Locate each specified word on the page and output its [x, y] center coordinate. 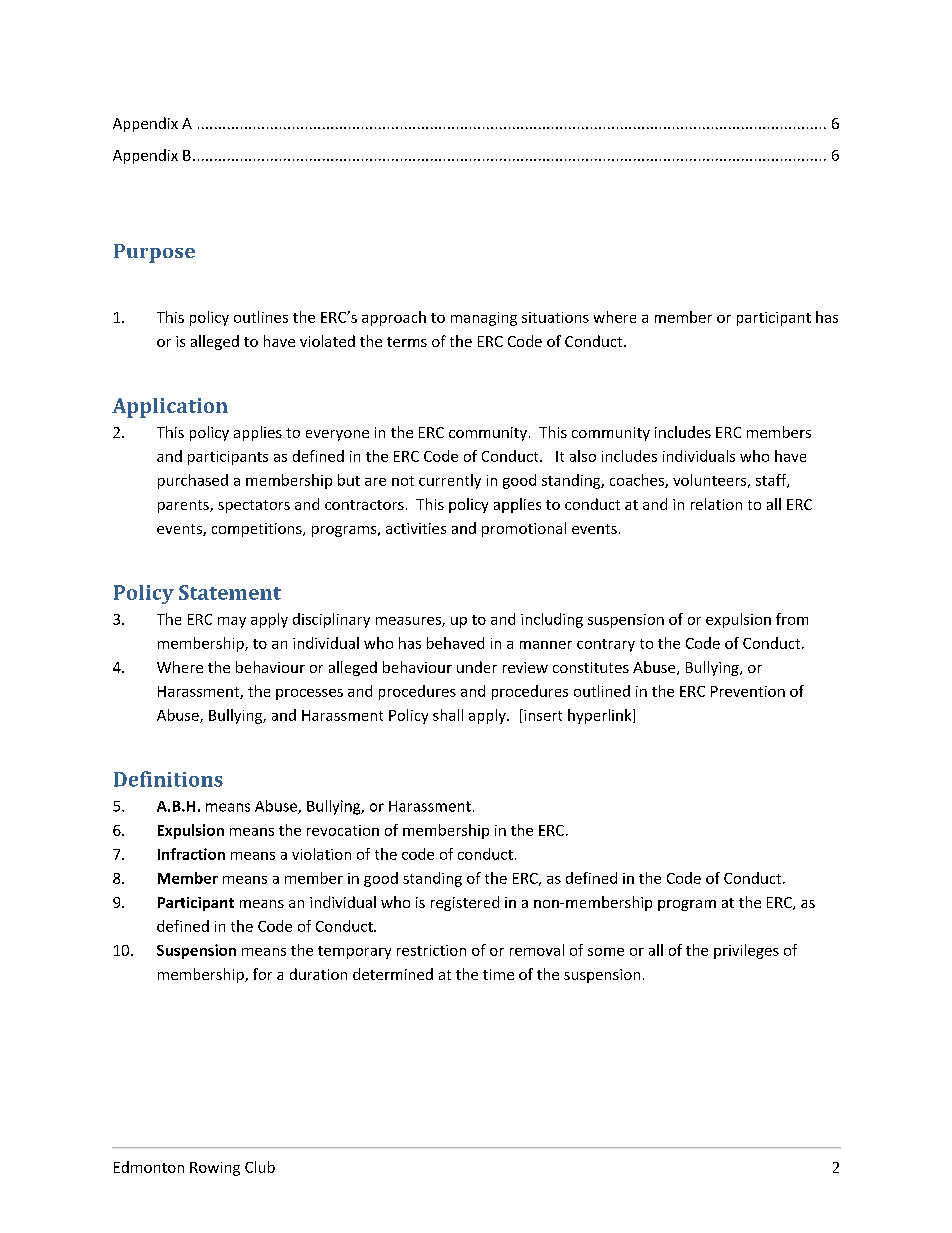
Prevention [748, 691]
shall [448, 715]
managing [484, 319]
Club [260, 1167]
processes [309, 694]
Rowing [215, 1169]
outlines [261, 317]
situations [555, 317]
